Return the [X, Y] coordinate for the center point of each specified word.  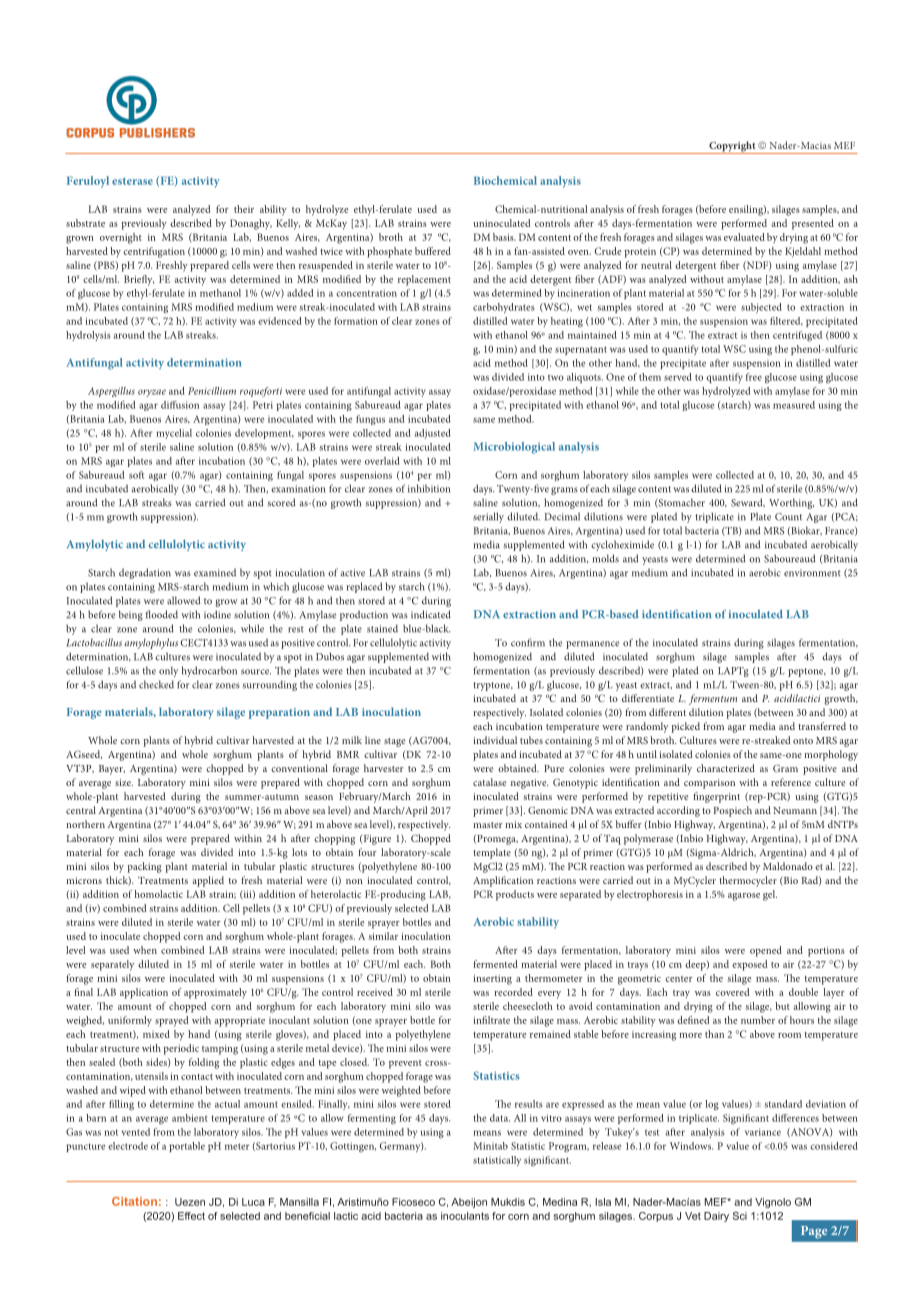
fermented [495, 964]
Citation [134, 1201]
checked [156, 684]
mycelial [174, 434]
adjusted [433, 434]
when [145, 950]
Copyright [732, 147]
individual [495, 740]
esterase [132, 181]
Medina [560, 1202]
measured [794, 405]
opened [766, 951]
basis [504, 237]
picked [686, 727]
